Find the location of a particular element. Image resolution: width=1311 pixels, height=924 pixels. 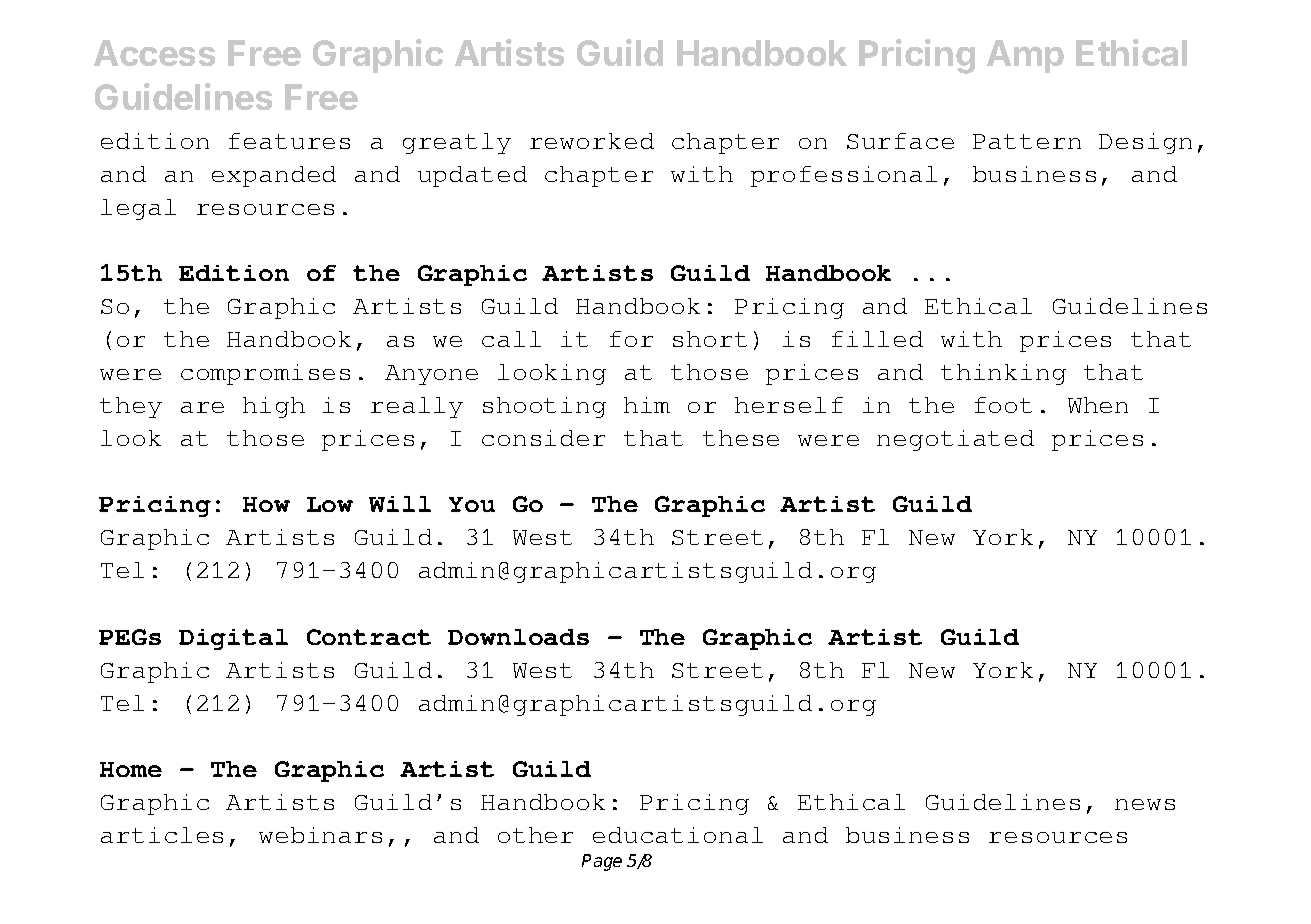

educational is located at coordinates (678, 835).
